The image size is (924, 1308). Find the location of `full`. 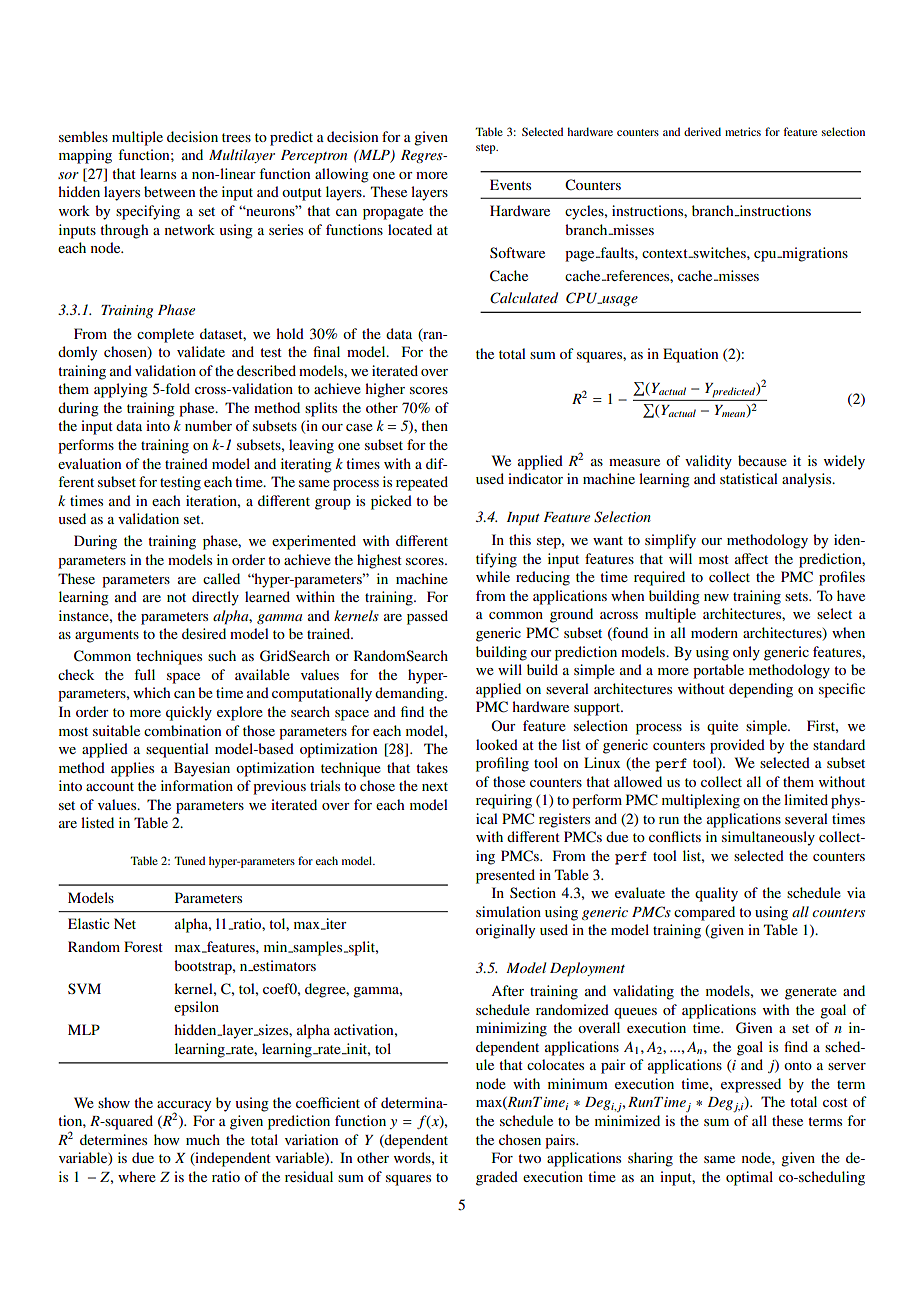

full is located at coordinates (144, 674).
